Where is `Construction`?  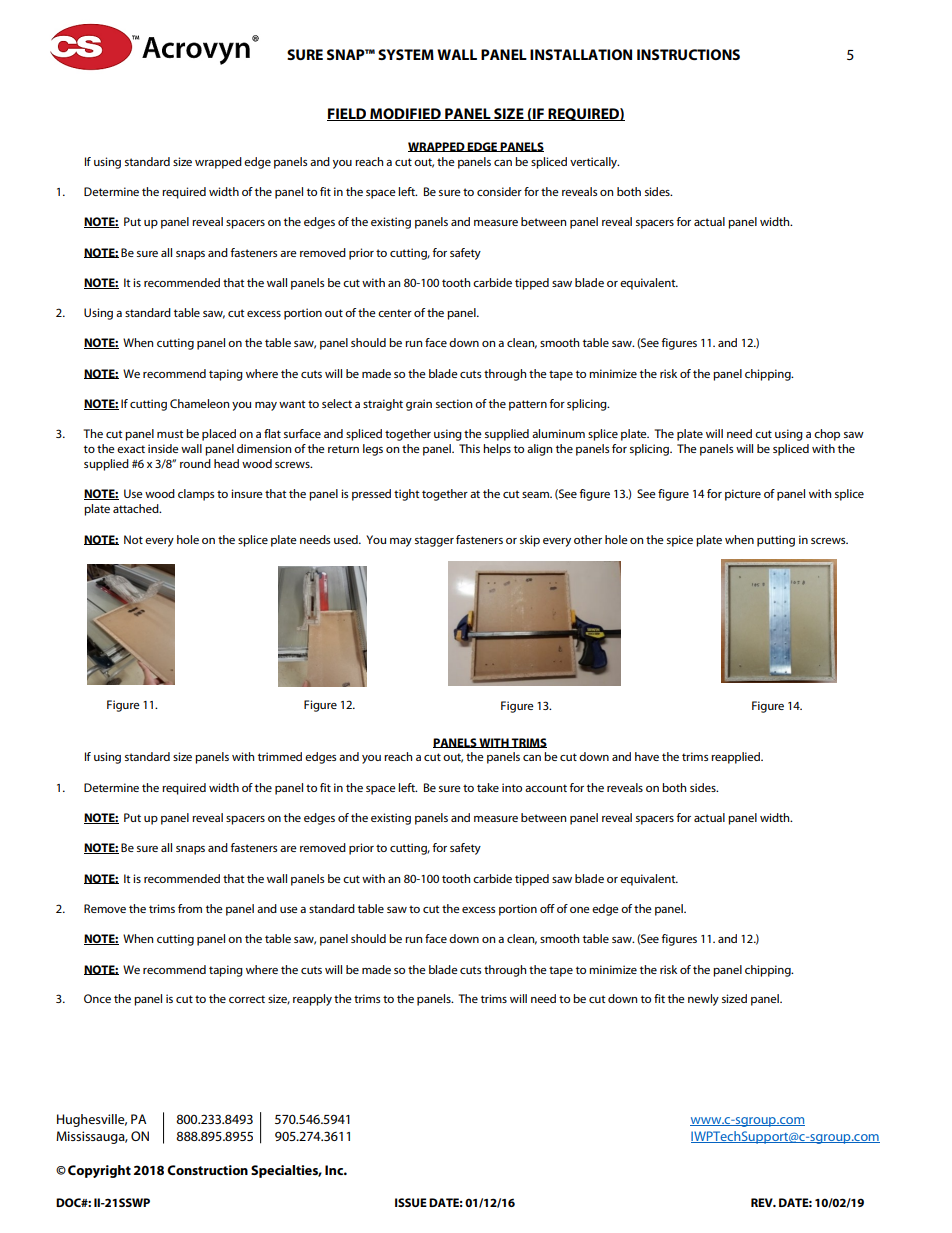
Construction is located at coordinates (207, 1170).
